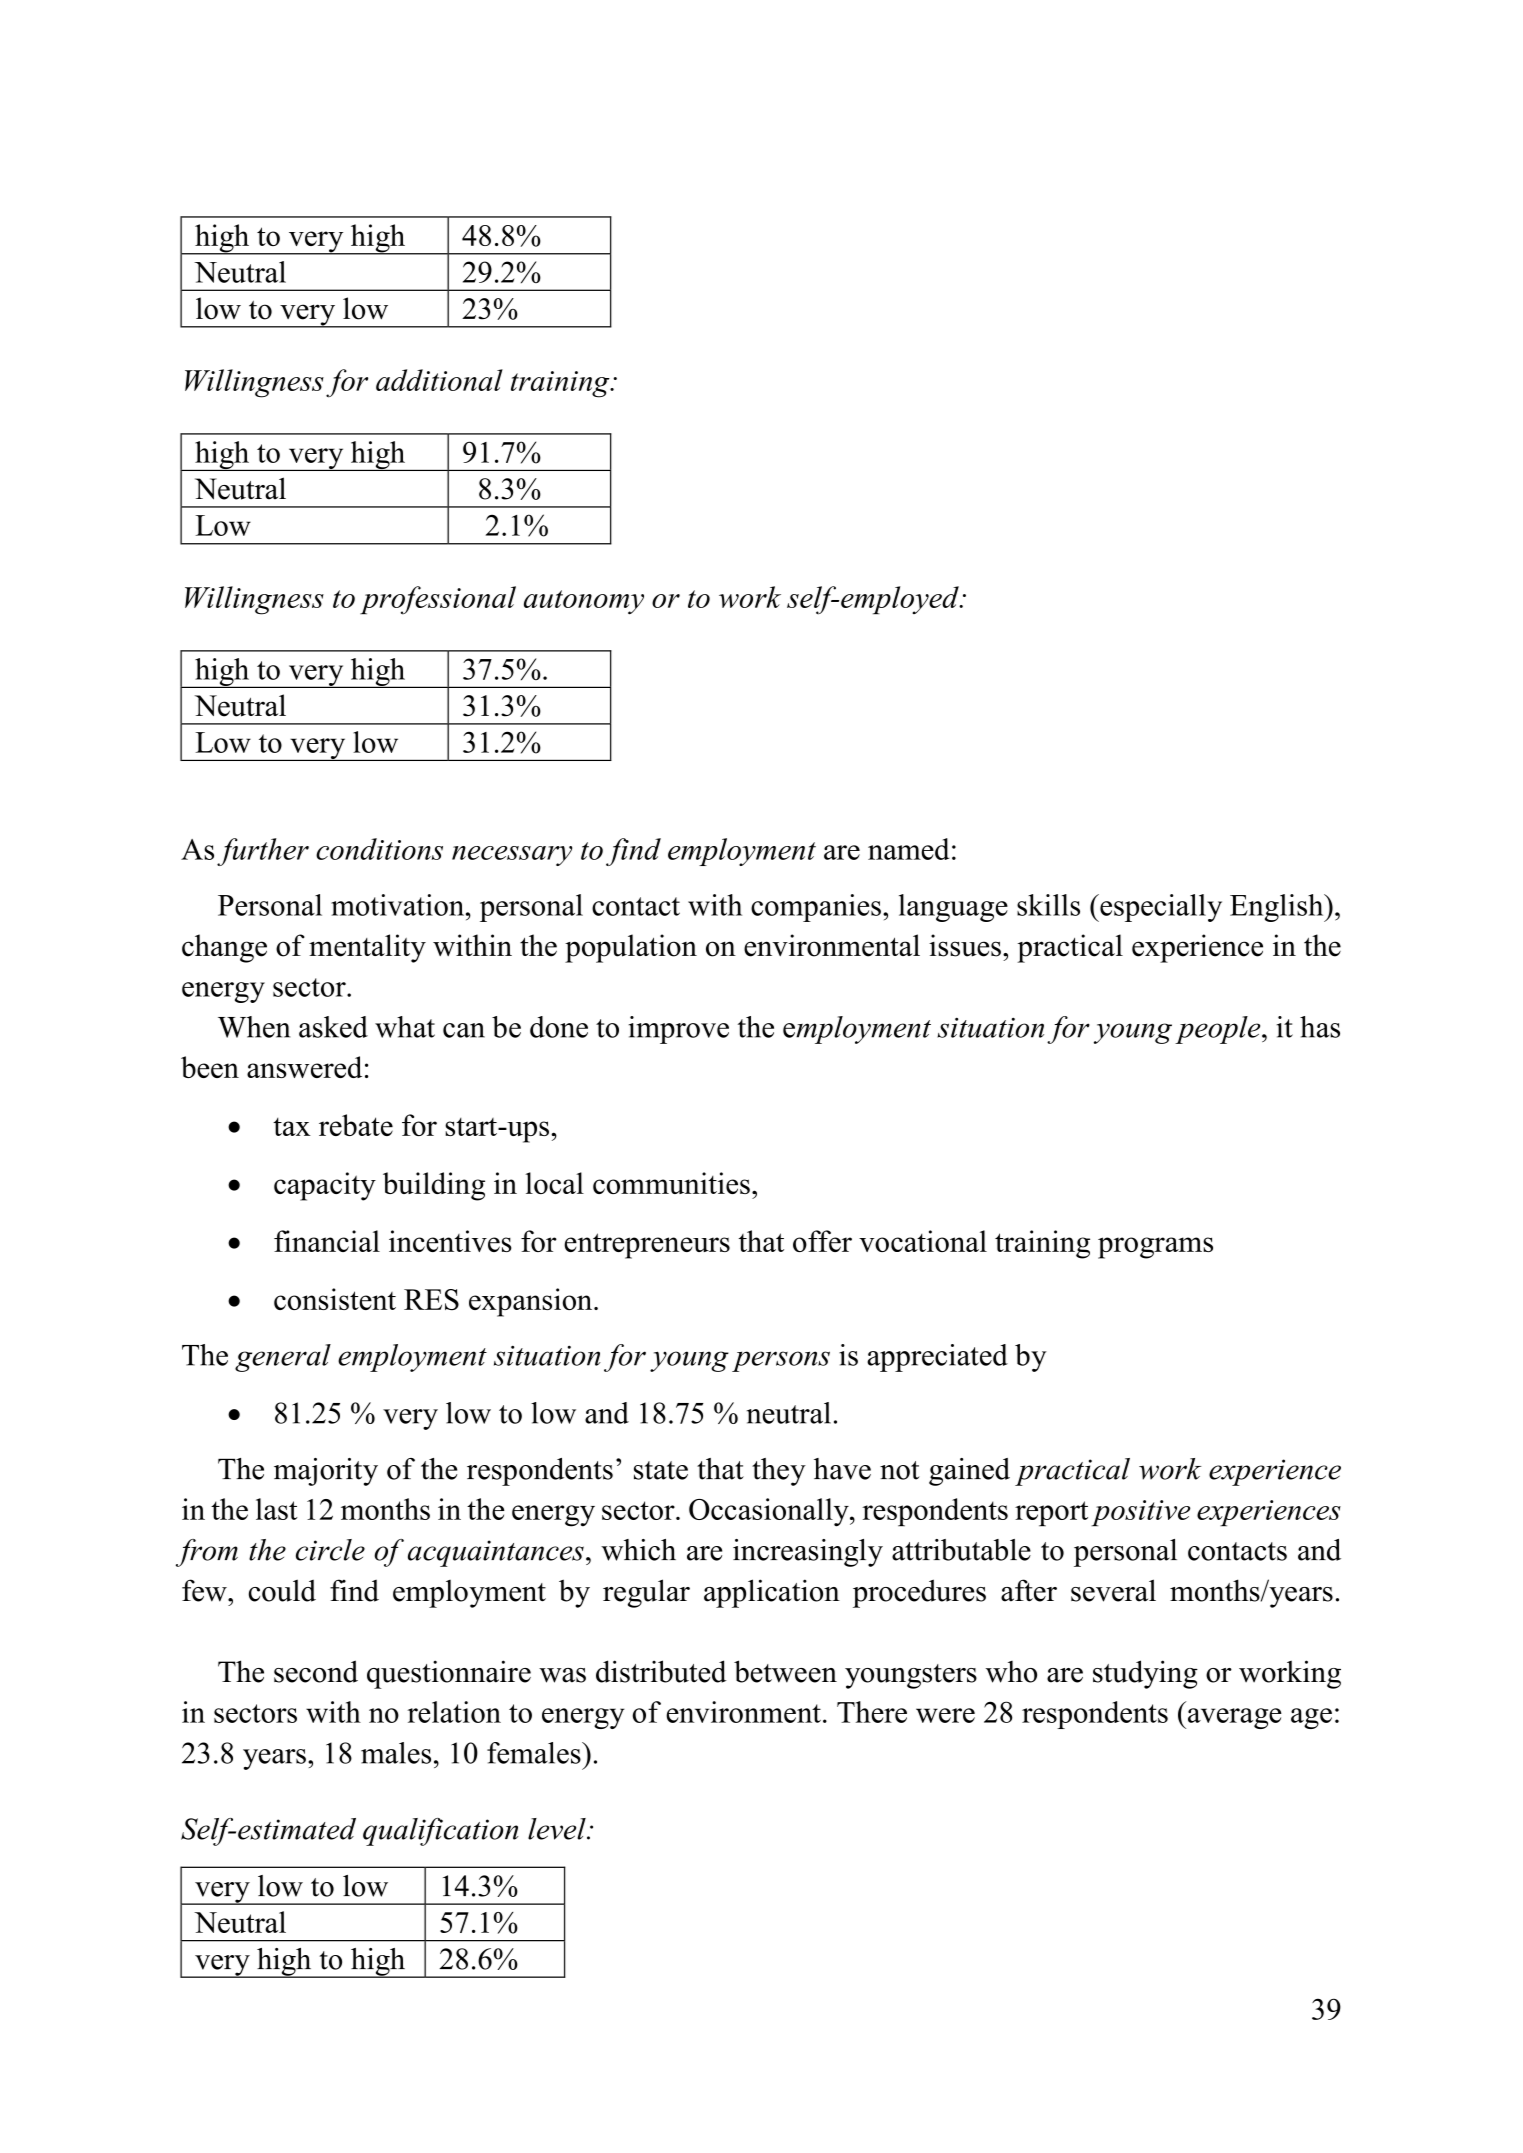 This image has height=2153, width=1523. Describe the element at coordinates (440, 1832) in the image. I see `qualification` at that location.
